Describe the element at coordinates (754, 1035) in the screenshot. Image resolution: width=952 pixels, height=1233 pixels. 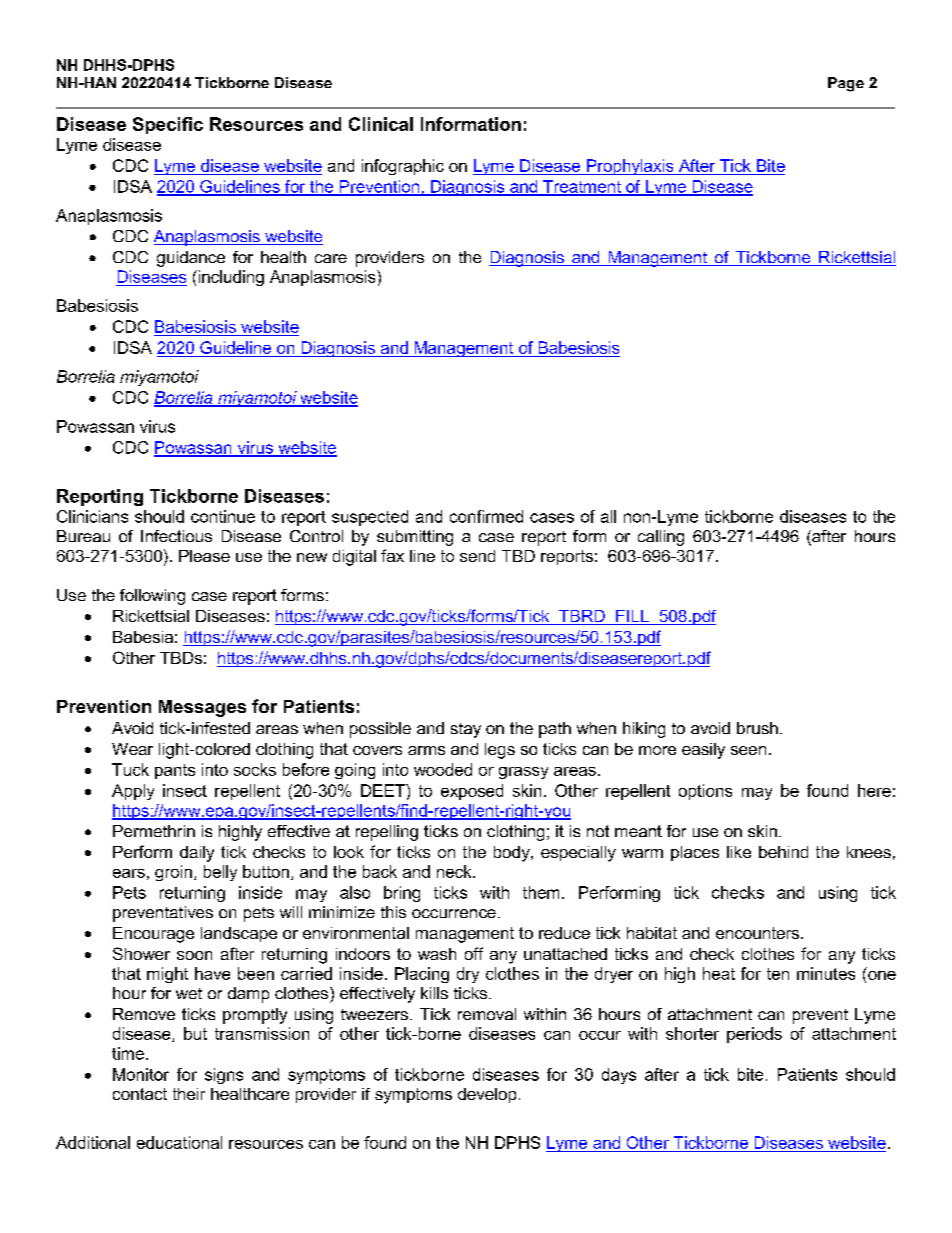
I see `periods` at that location.
